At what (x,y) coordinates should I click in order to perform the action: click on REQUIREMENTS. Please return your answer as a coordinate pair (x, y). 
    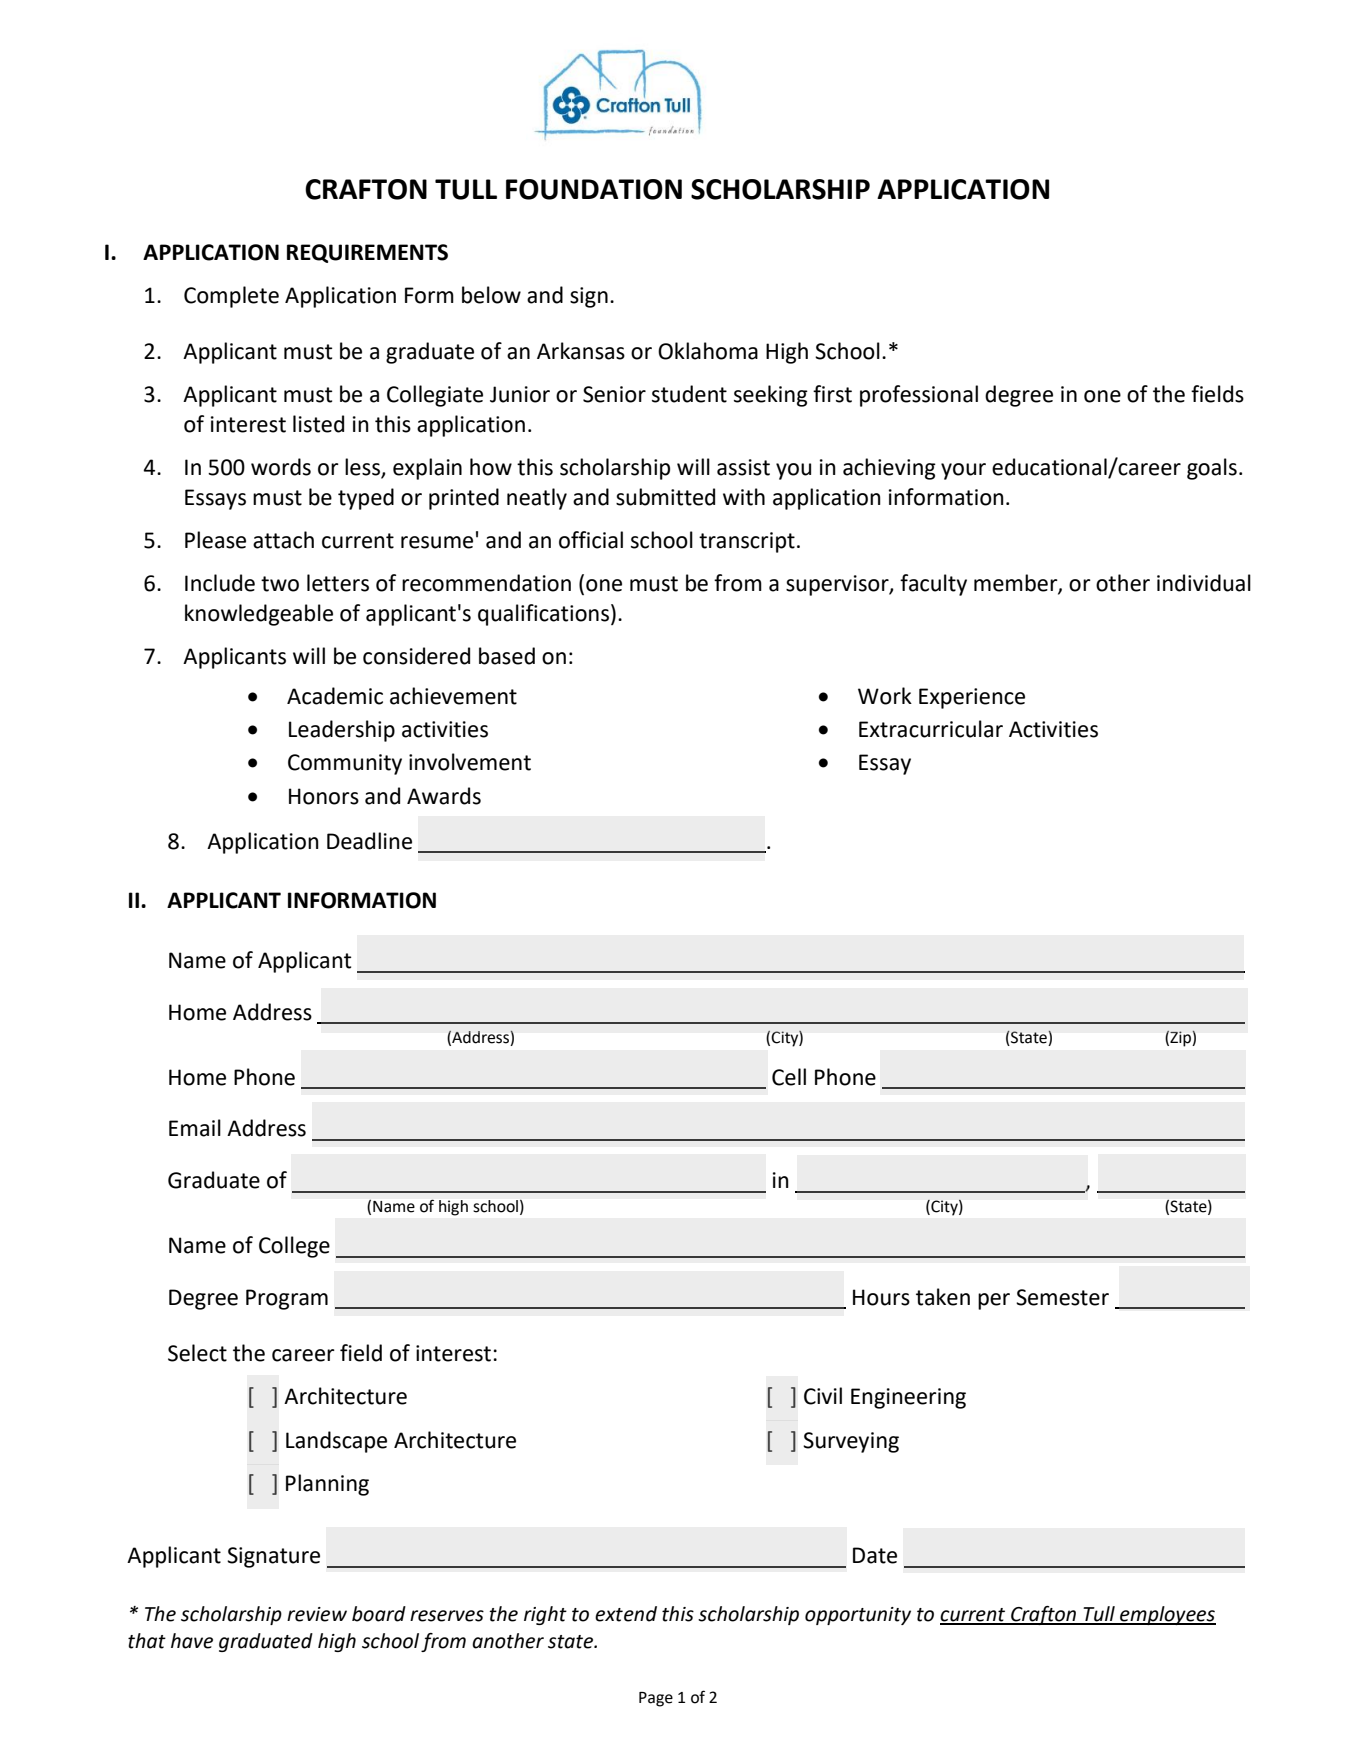
    Looking at the image, I should click on (367, 253).
